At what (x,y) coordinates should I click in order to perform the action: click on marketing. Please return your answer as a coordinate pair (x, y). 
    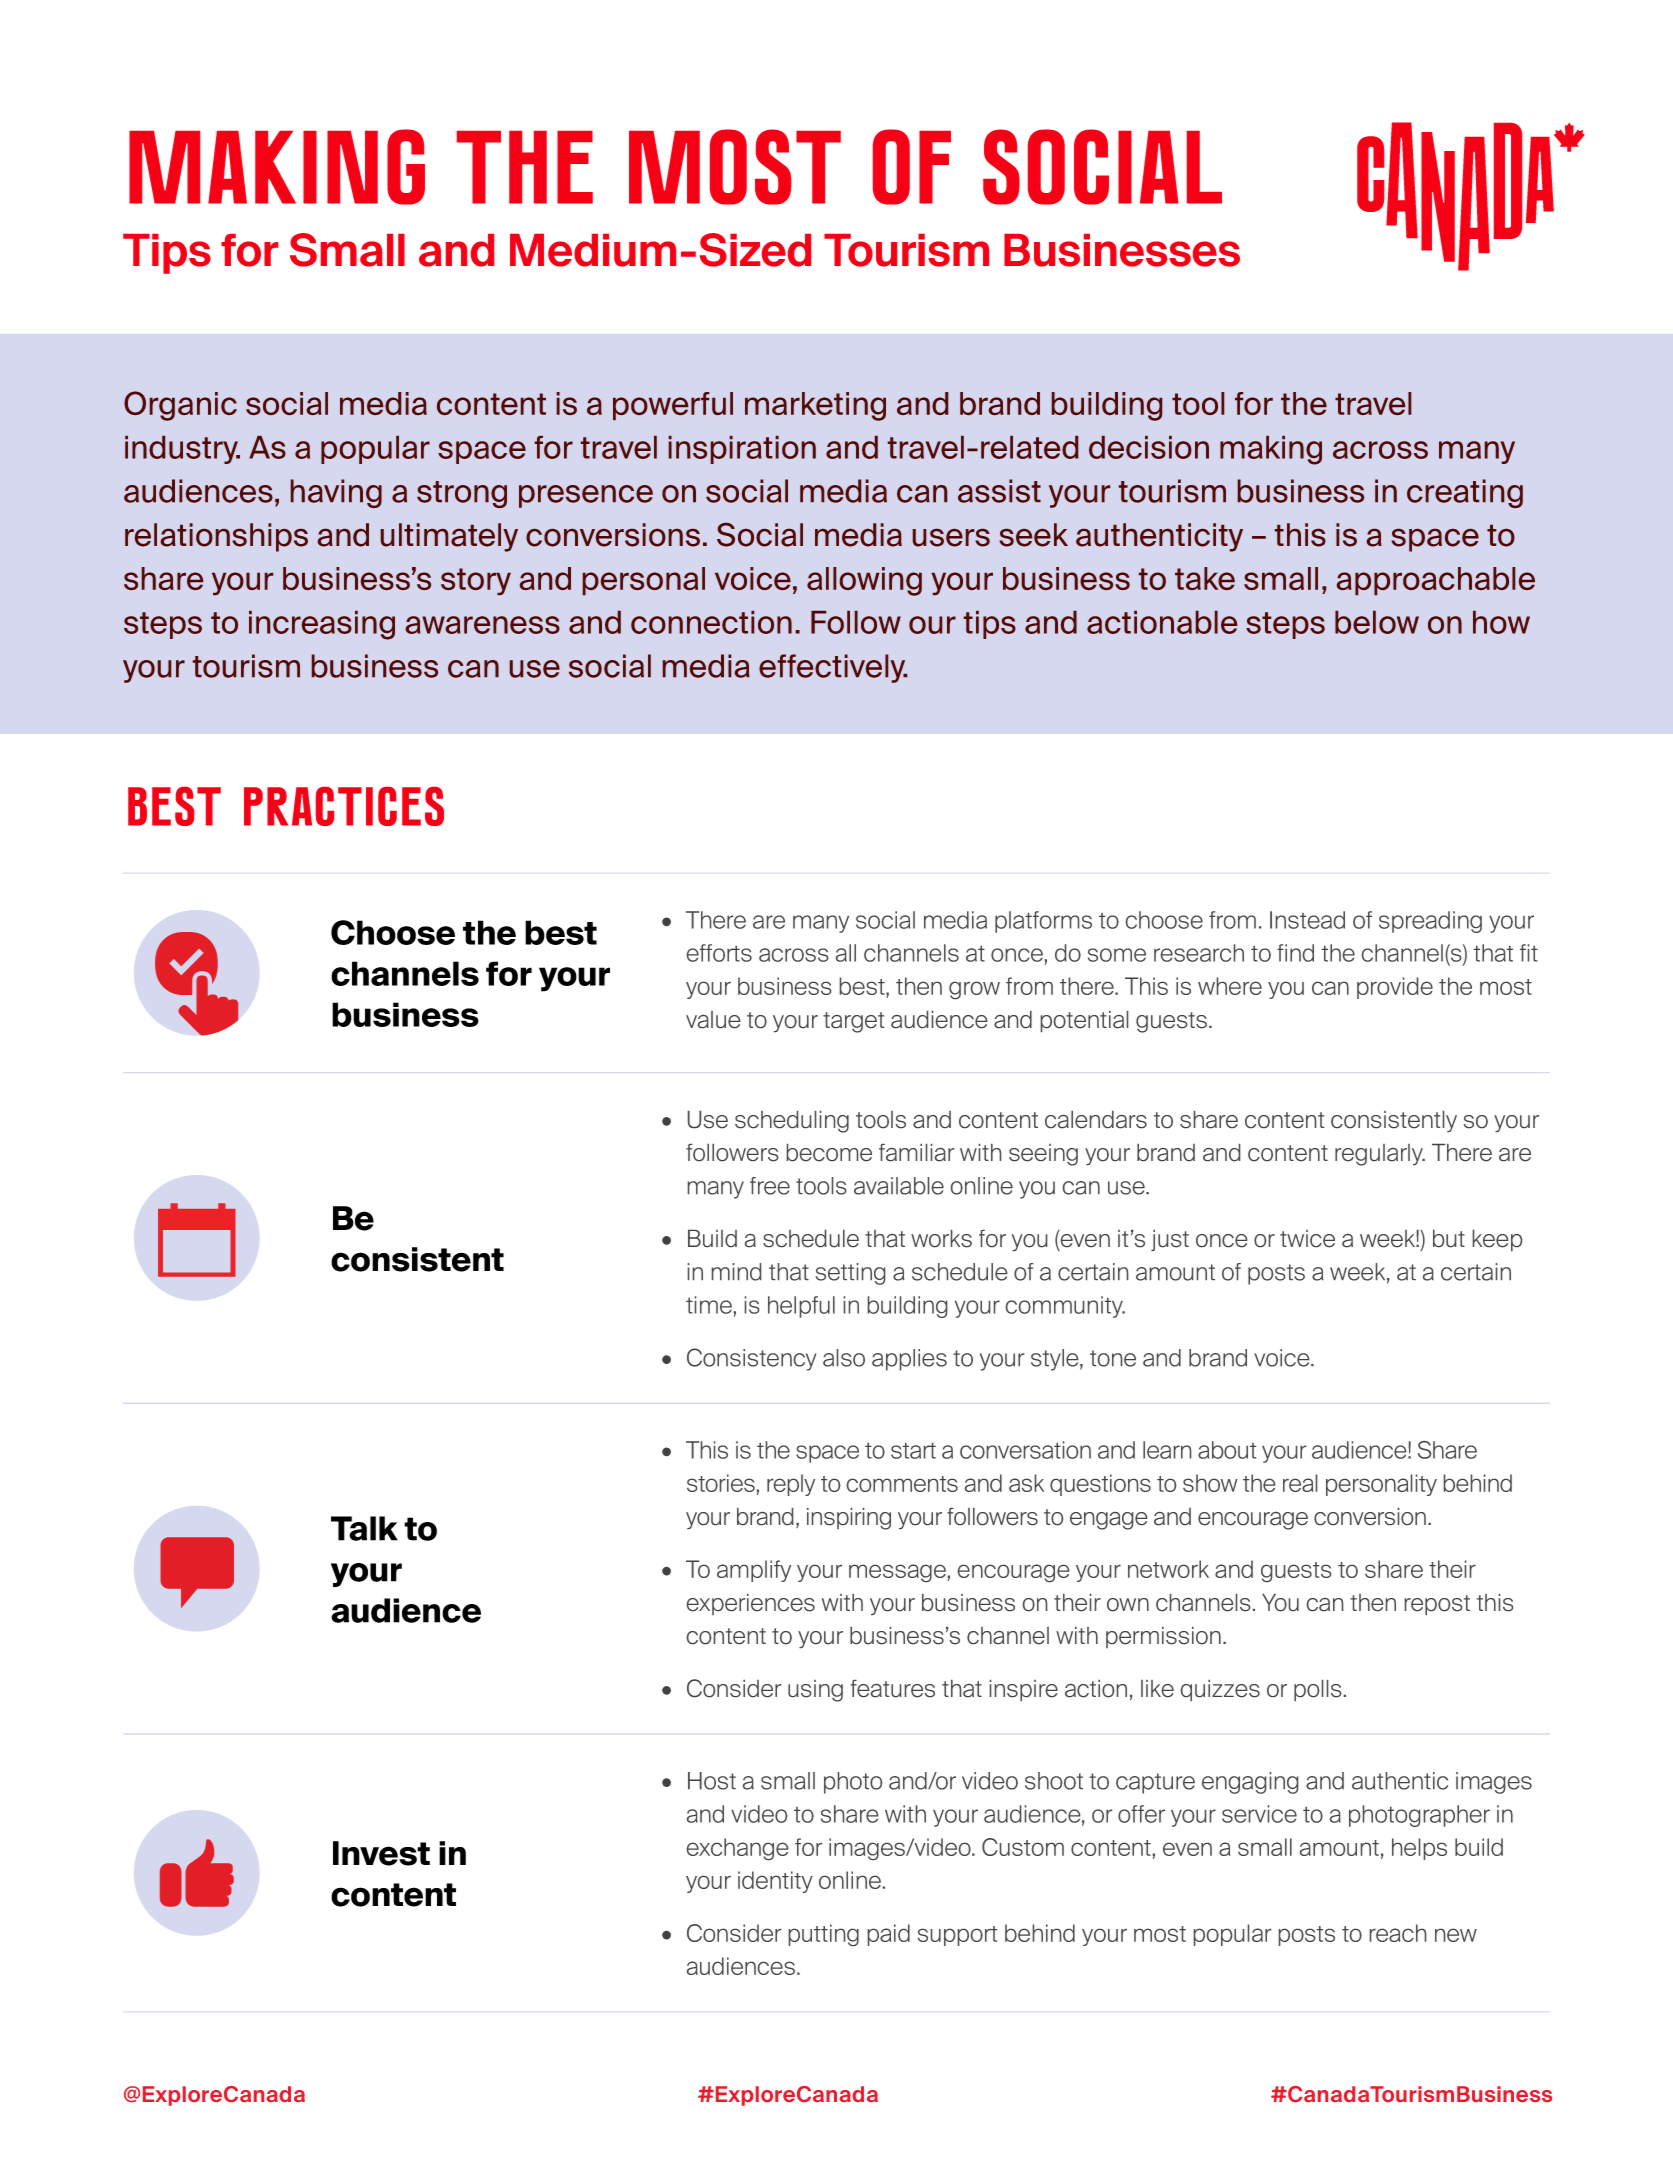
    Looking at the image, I should click on (815, 406).
